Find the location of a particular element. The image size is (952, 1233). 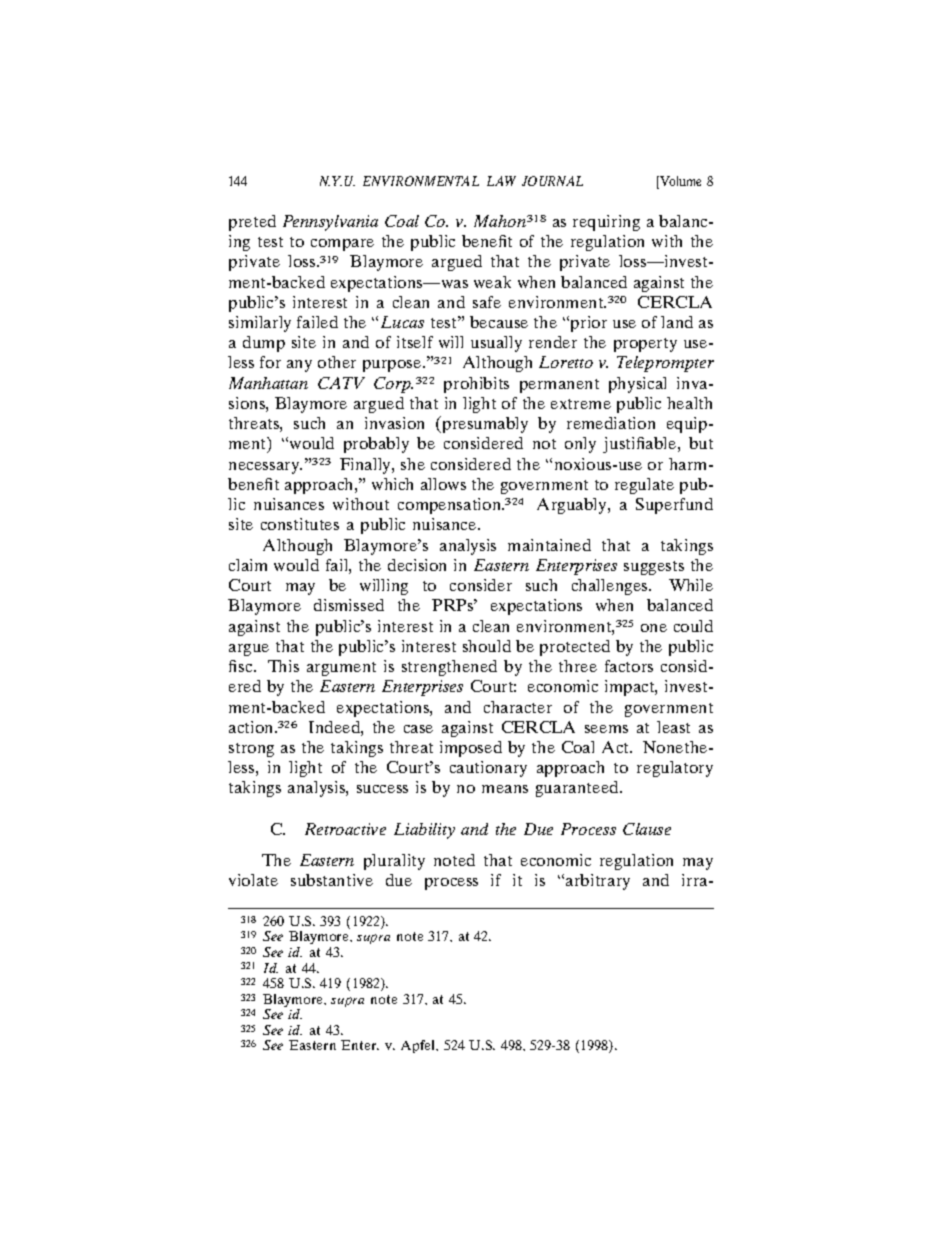

substantive is located at coordinates (332, 880).
